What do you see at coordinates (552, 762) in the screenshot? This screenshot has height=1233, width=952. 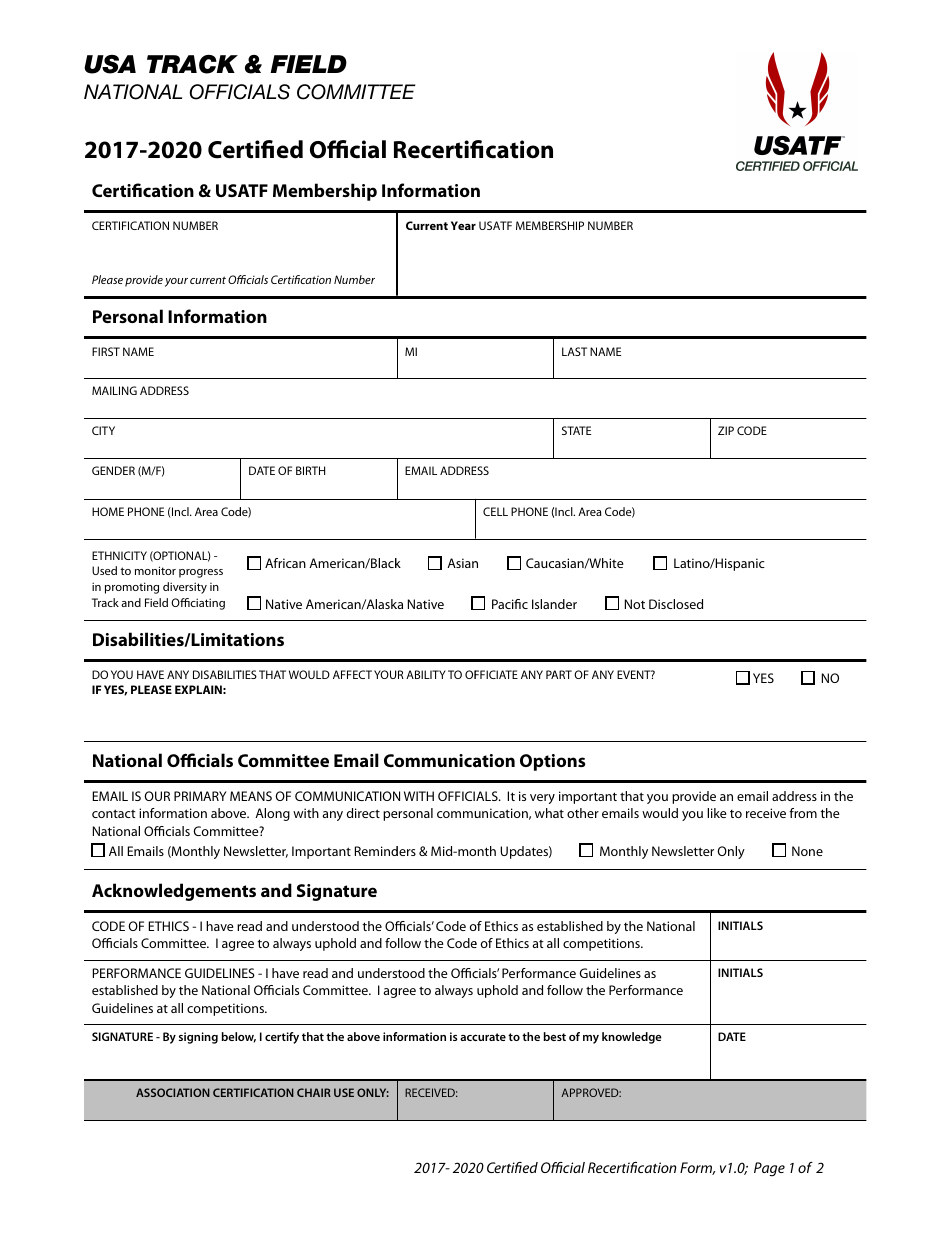 I see `Options` at bounding box center [552, 762].
